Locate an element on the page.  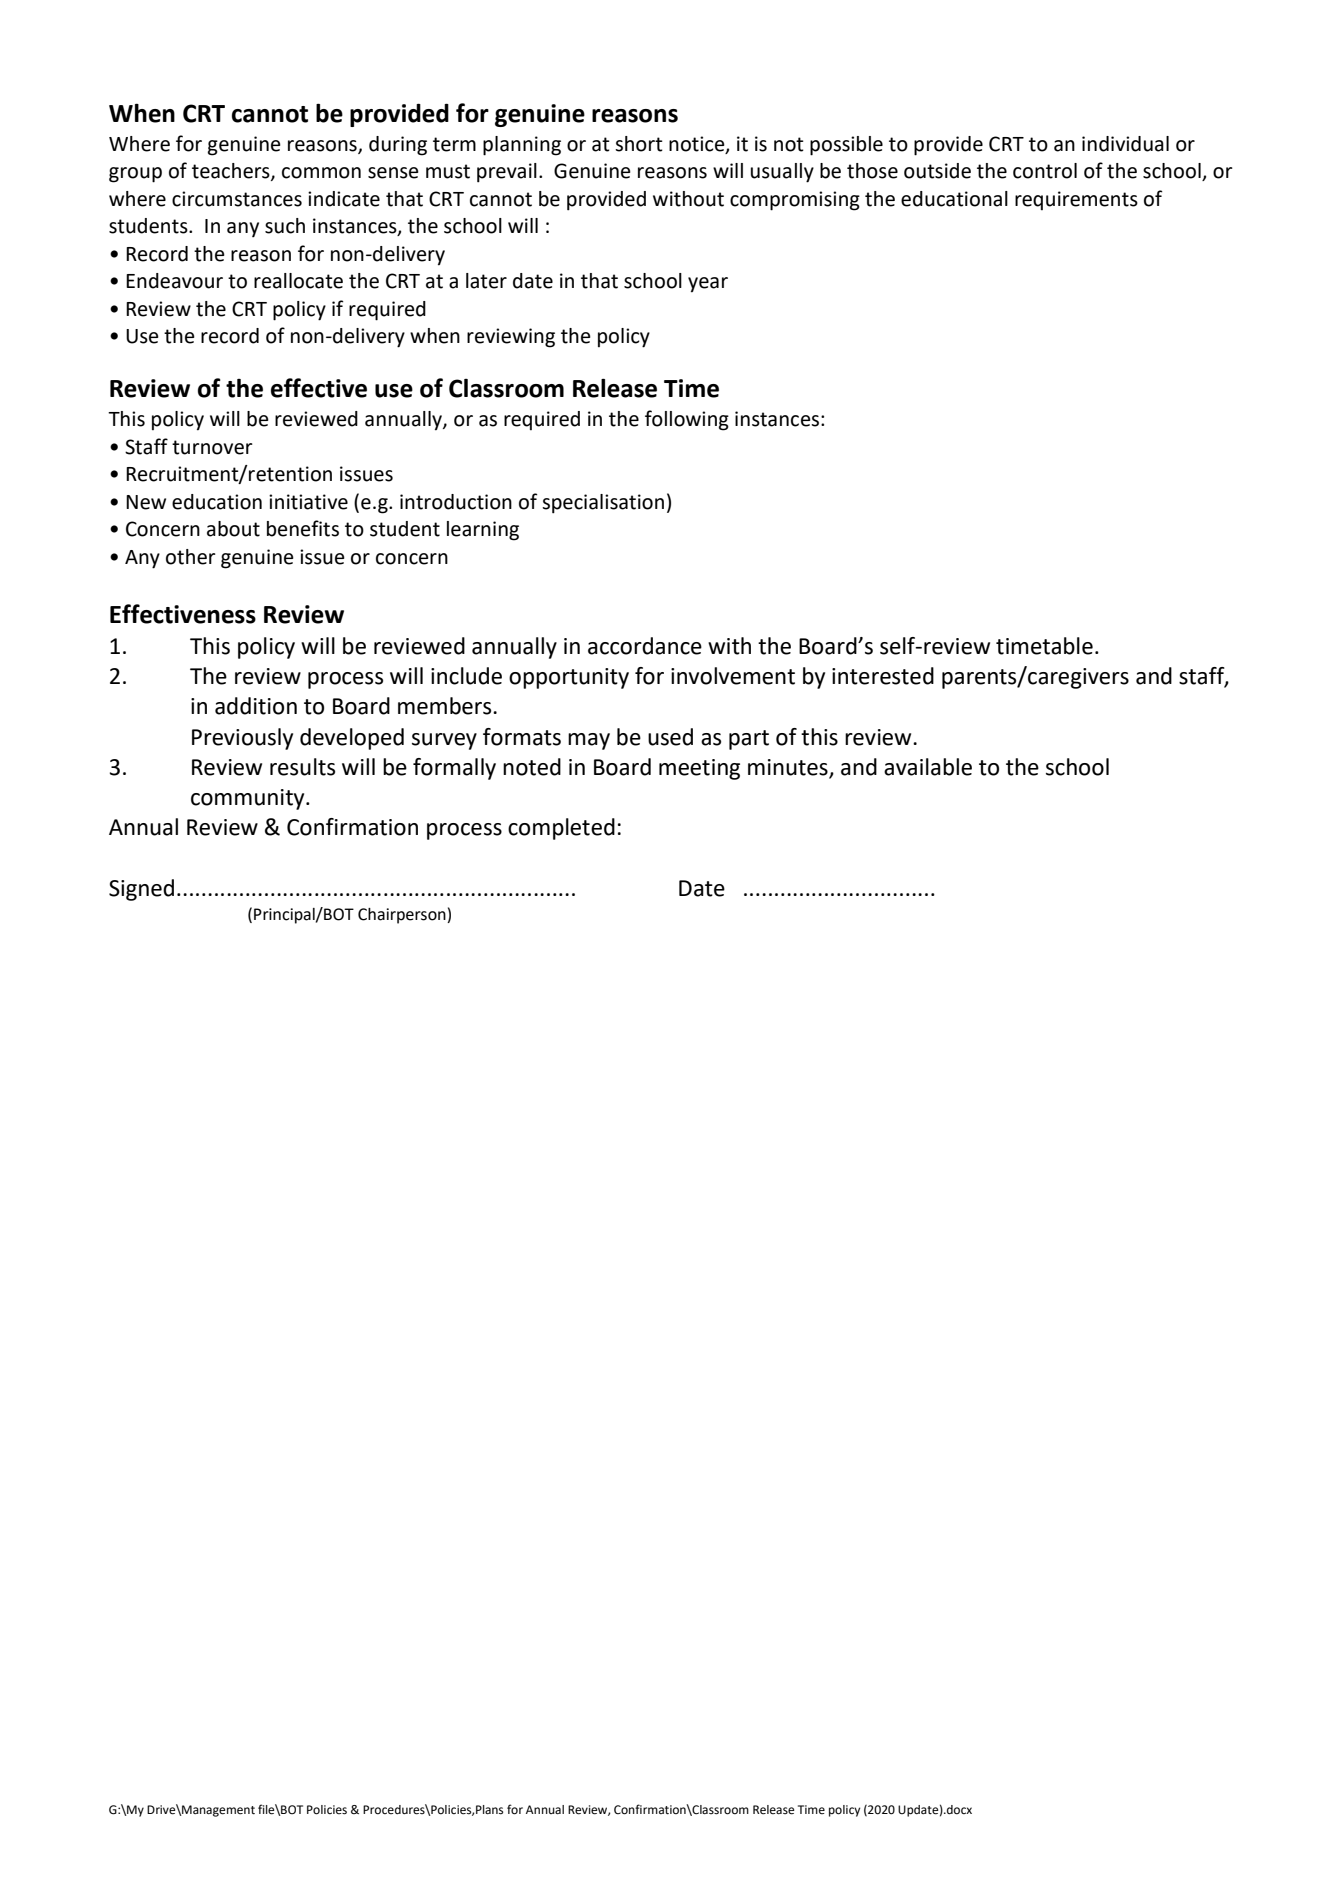
available is located at coordinates (928, 767).
